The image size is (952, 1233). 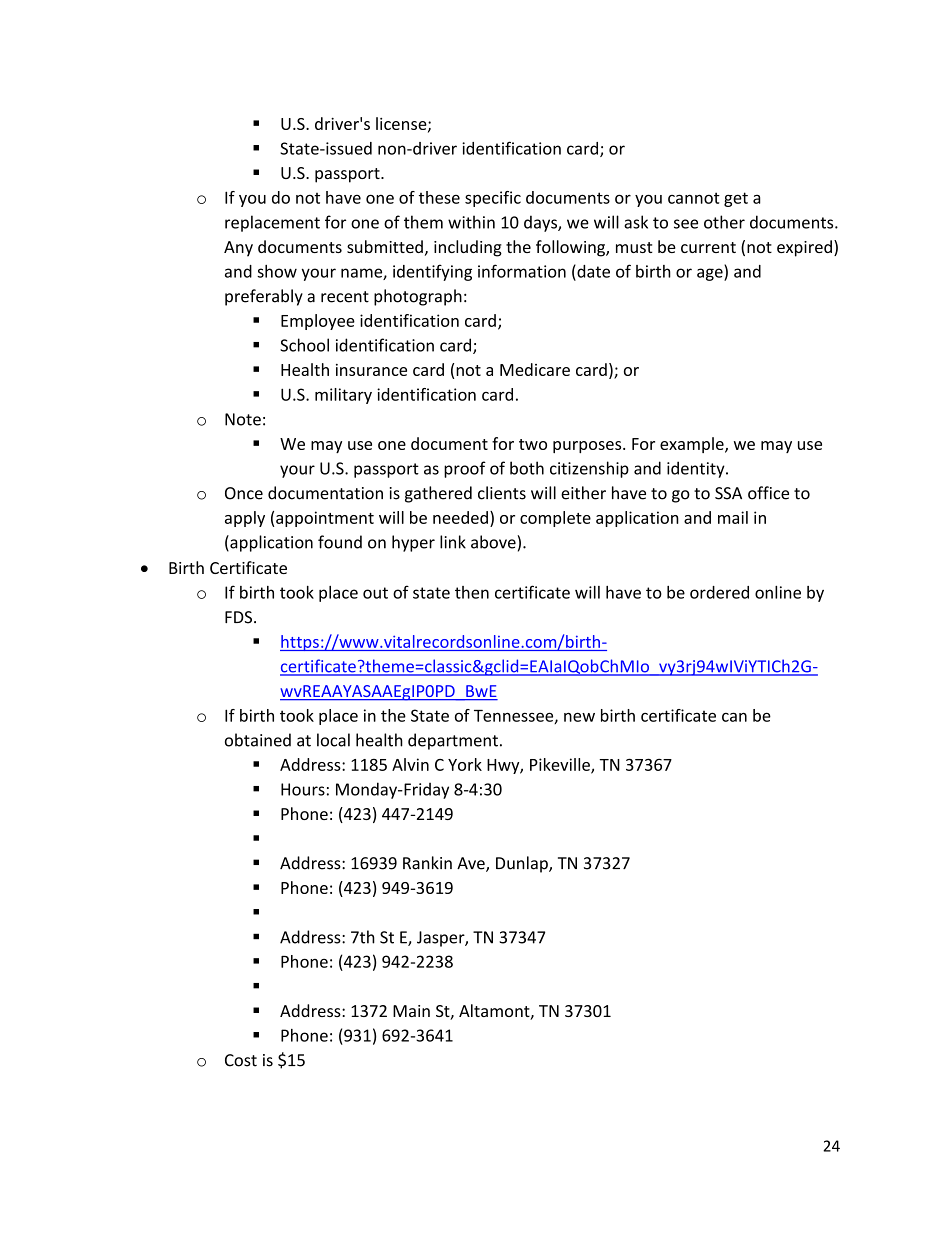 What do you see at coordinates (277, 271) in the screenshot?
I see `show` at bounding box center [277, 271].
